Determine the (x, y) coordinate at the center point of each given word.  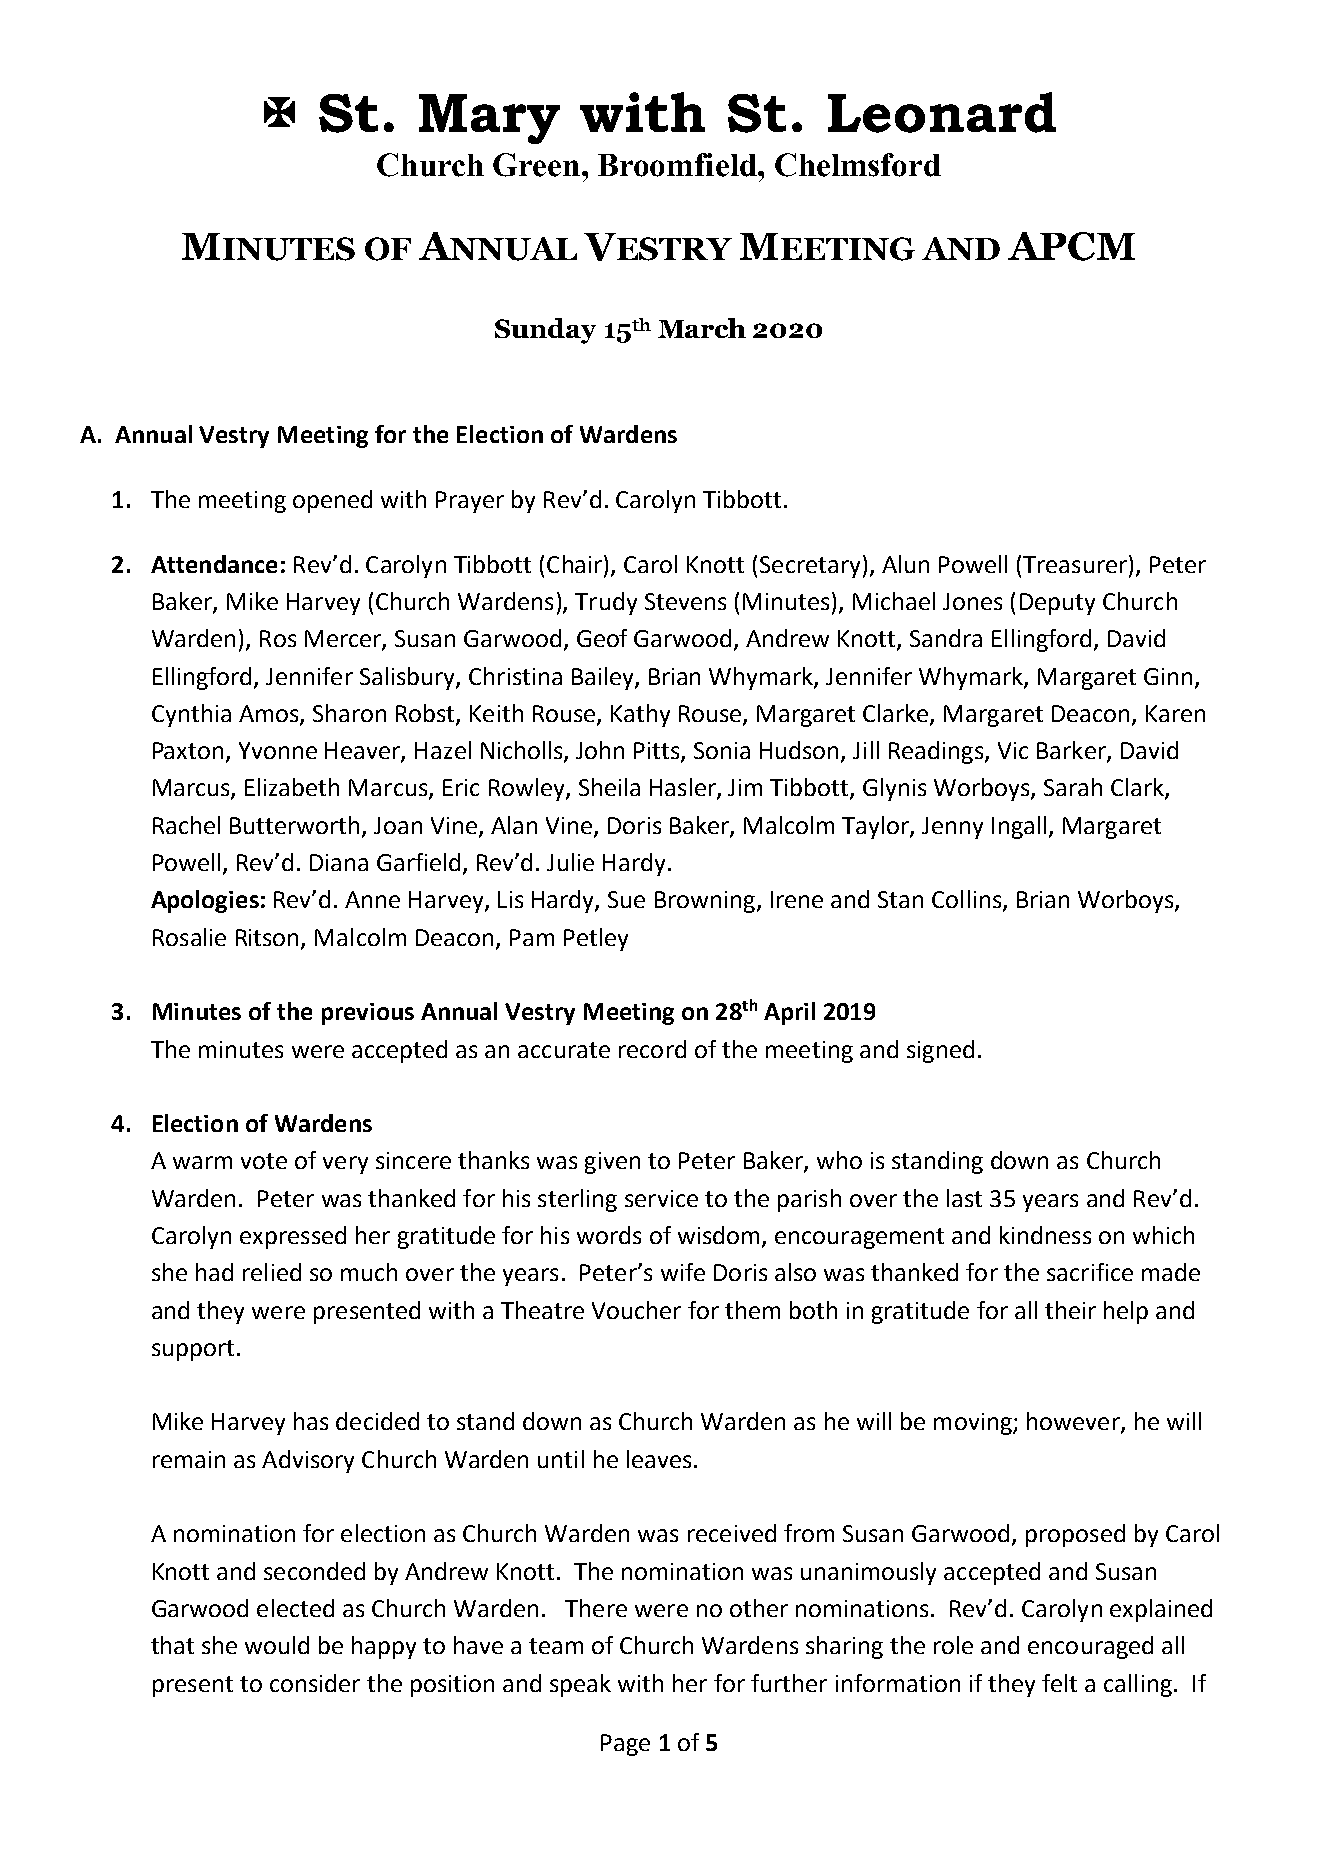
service (661, 1198)
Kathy (640, 715)
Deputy (1057, 604)
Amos (270, 715)
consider (315, 1683)
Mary (489, 119)
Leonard (942, 112)
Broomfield (678, 165)
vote (264, 1161)
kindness (1045, 1235)
